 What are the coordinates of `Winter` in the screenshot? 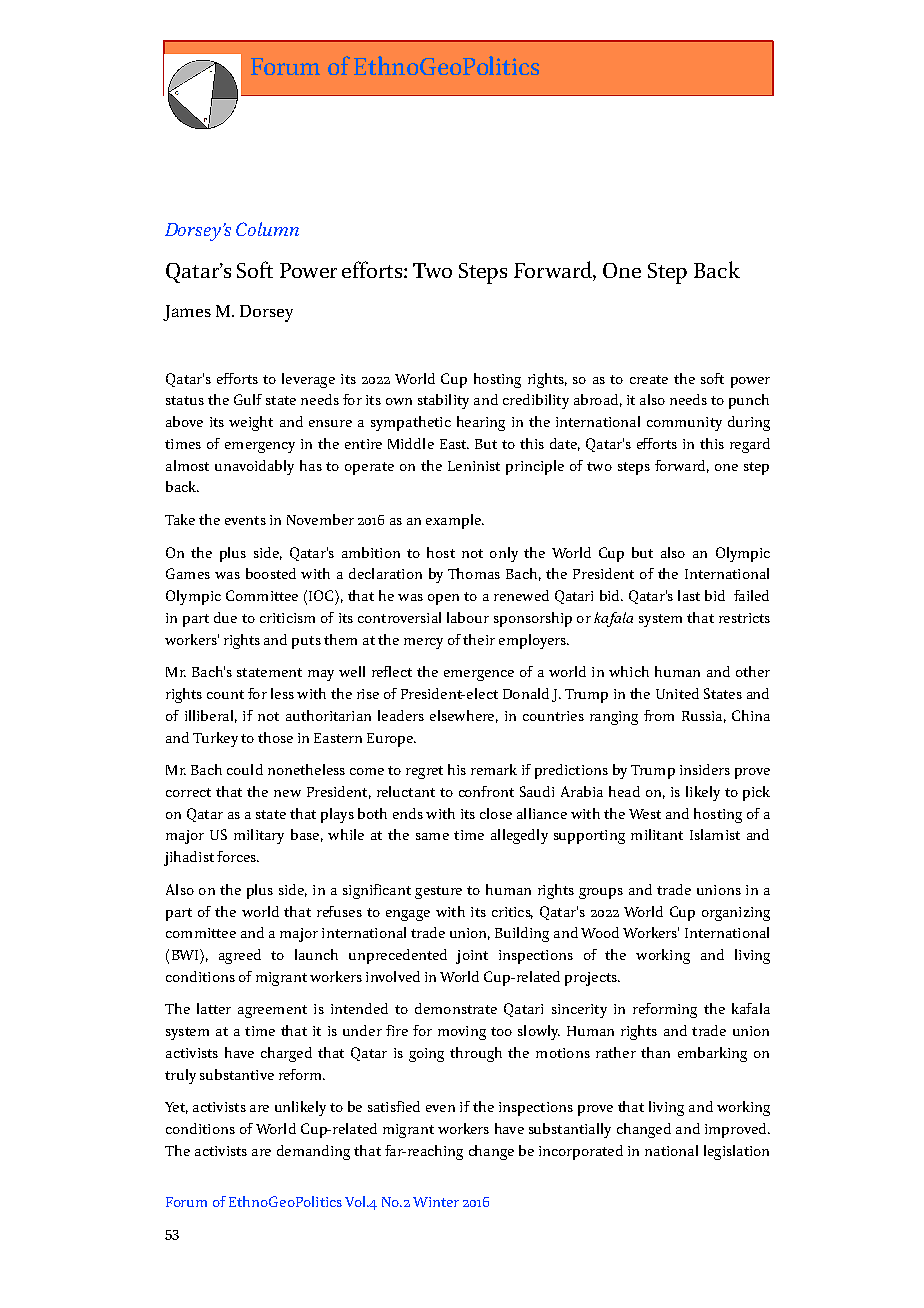 It's located at (436, 1202).
